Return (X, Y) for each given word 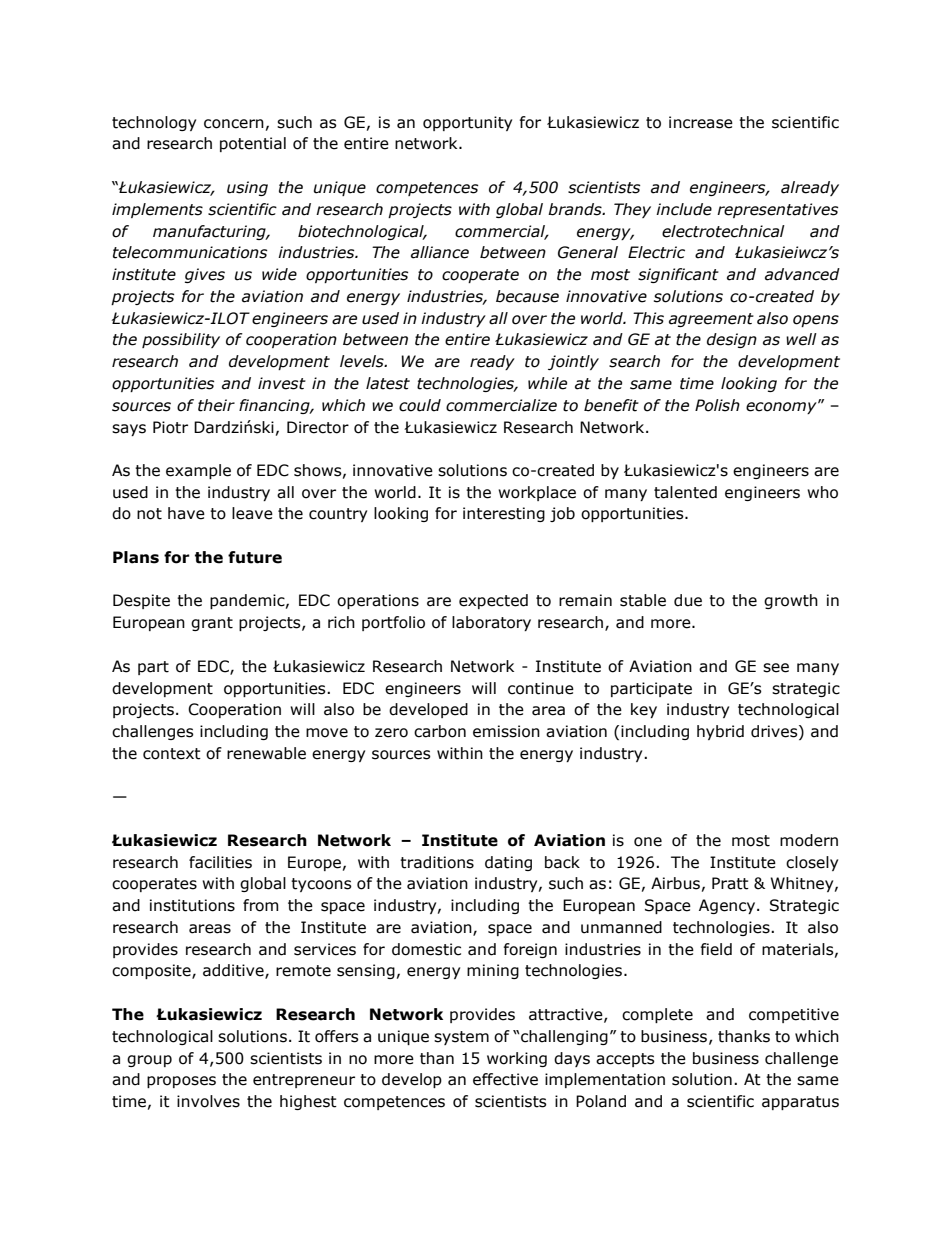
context (172, 754)
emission (506, 731)
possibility (181, 340)
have (186, 513)
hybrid (720, 732)
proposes (181, 1082)
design (732, 340)
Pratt (730, 883)
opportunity (467, 123)
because (527, 296)
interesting (504, 514)
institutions (192, 905)
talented (685, 492)
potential (253, 144)
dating (508, 863)
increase (701, 122)
